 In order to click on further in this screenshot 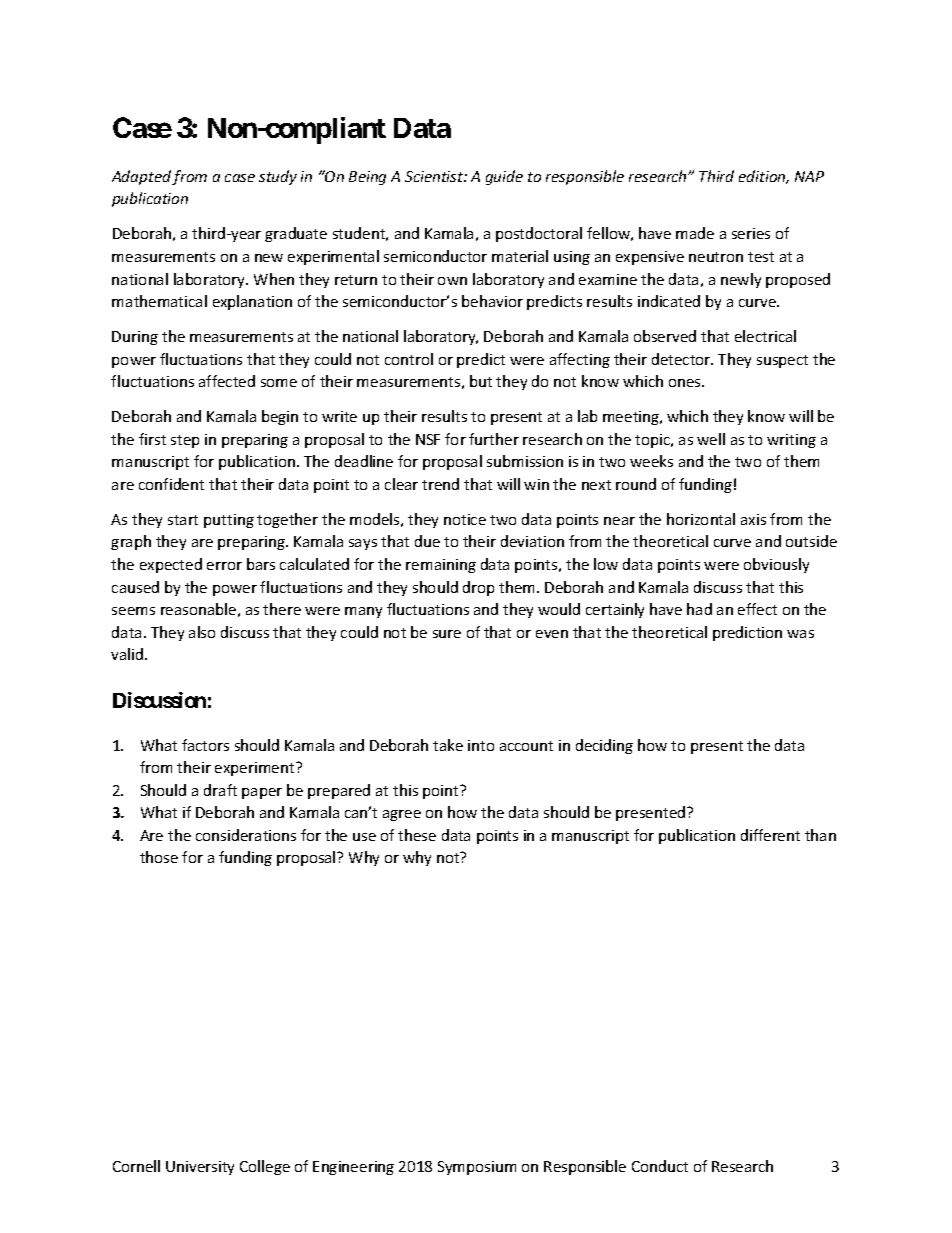, I will do `click(494, 439)`.
